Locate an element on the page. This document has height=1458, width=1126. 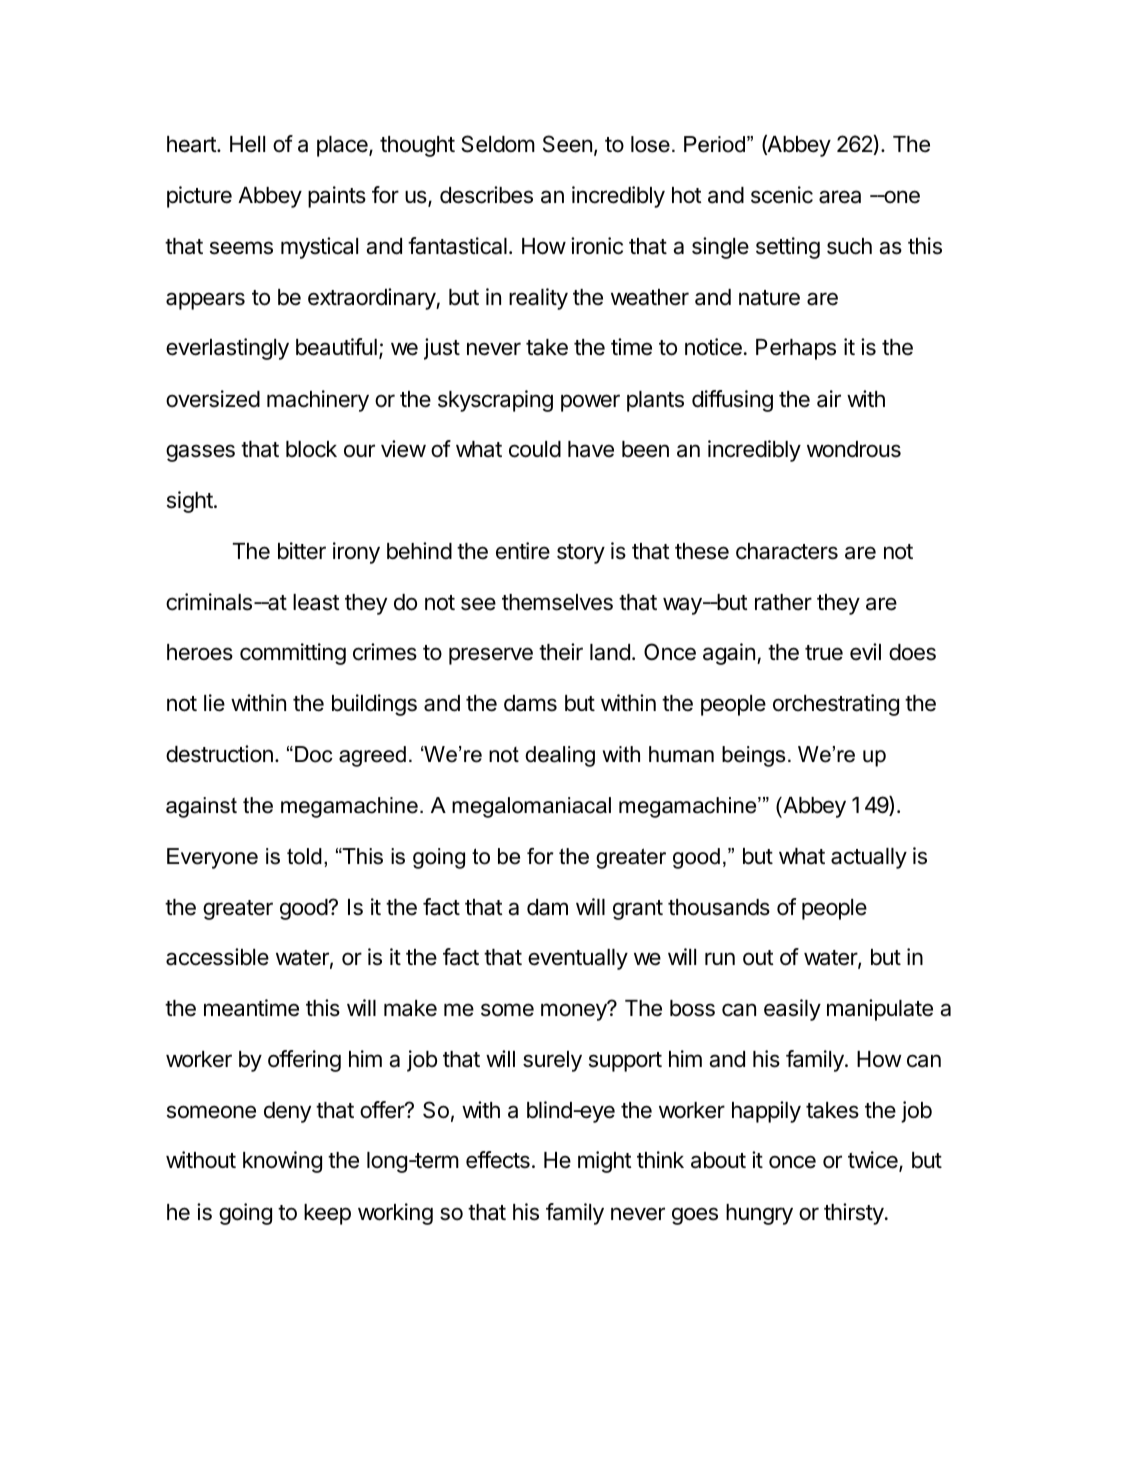
dealing is located at coordinates (560, 756).
